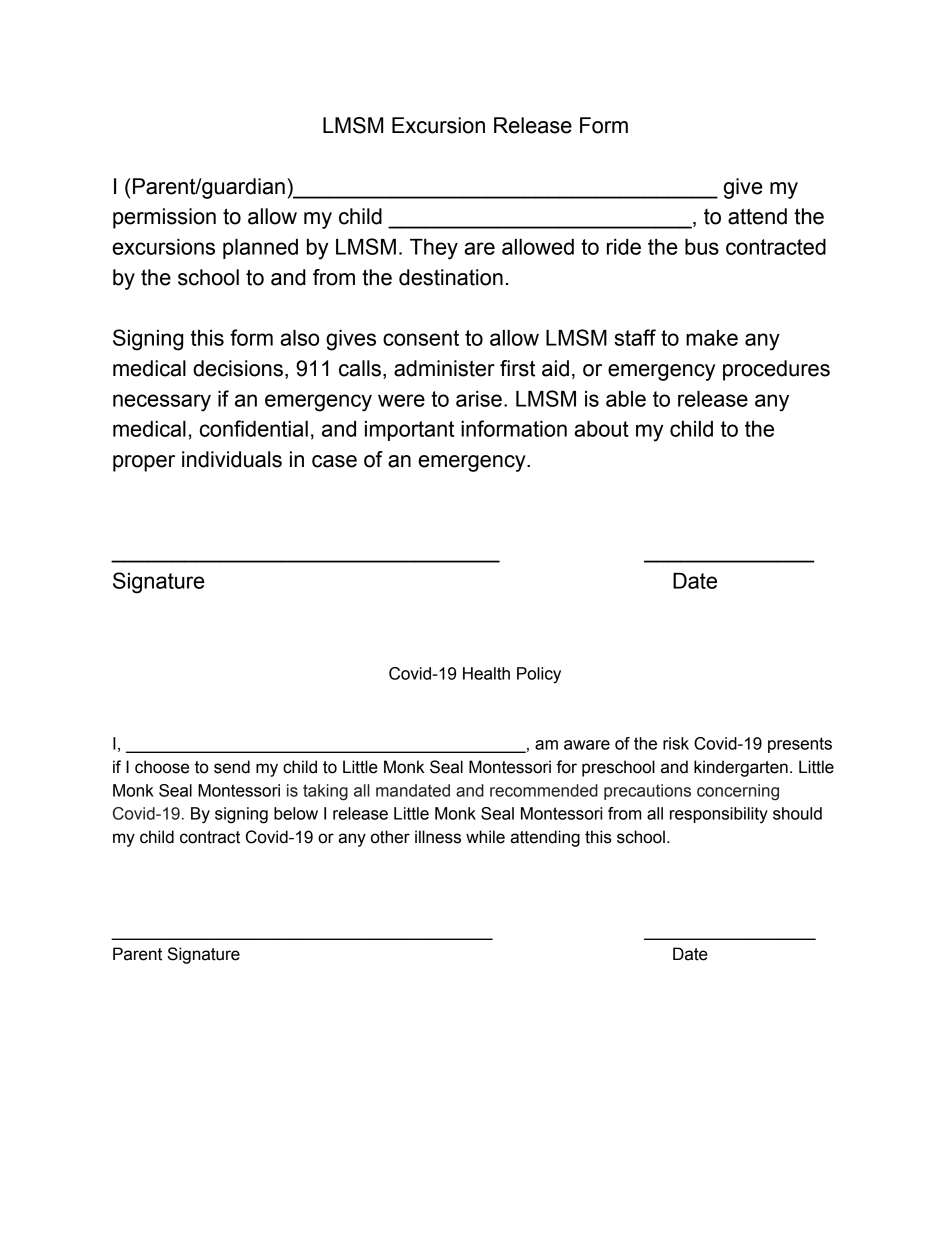 This screenshot has height=1233, width=952. What do you see at coordinates (334, 461) in the screenshot?
I see `case` at bounding box center [334, 461].
